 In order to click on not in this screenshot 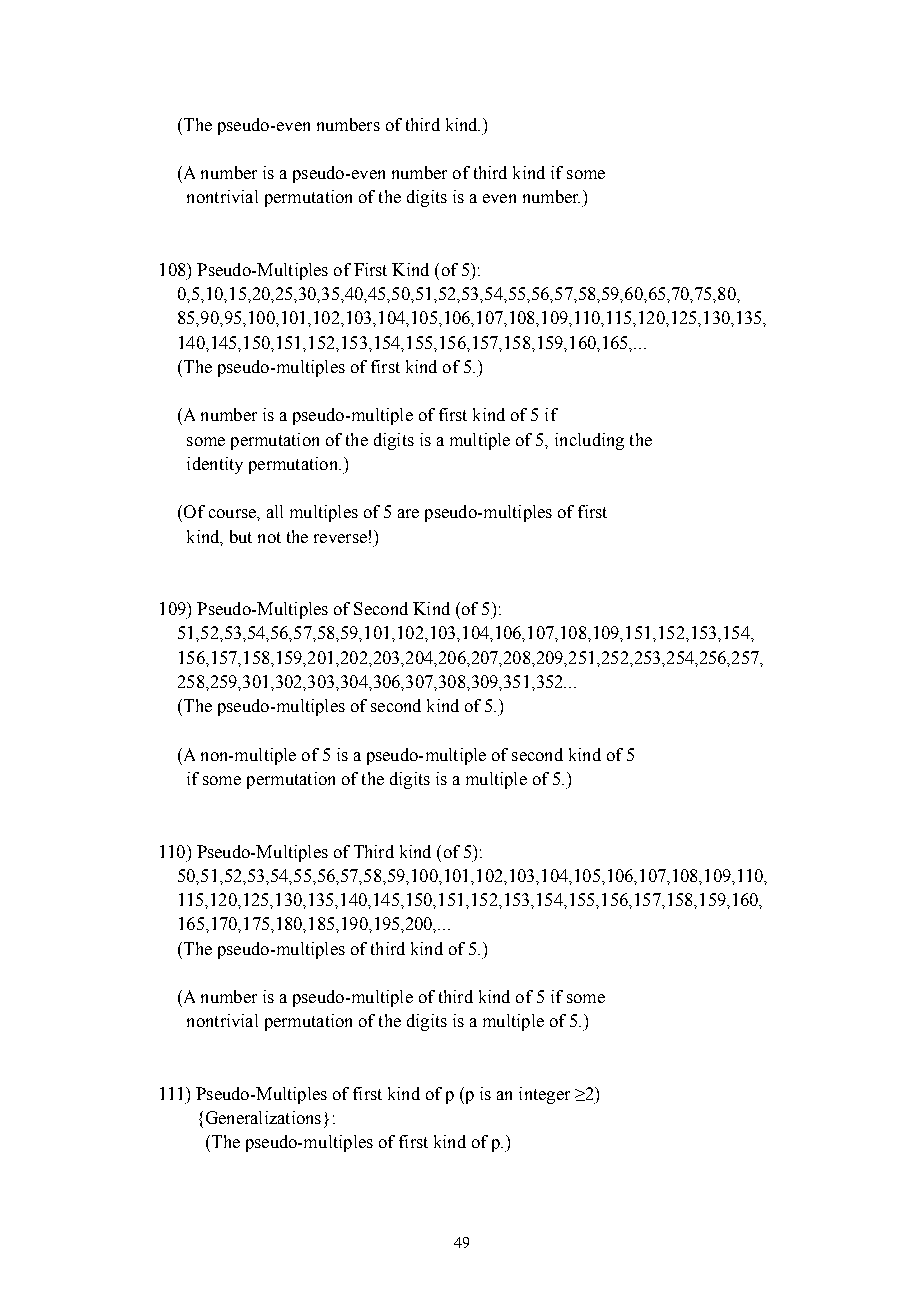, I will do `click(269, 537)`.
